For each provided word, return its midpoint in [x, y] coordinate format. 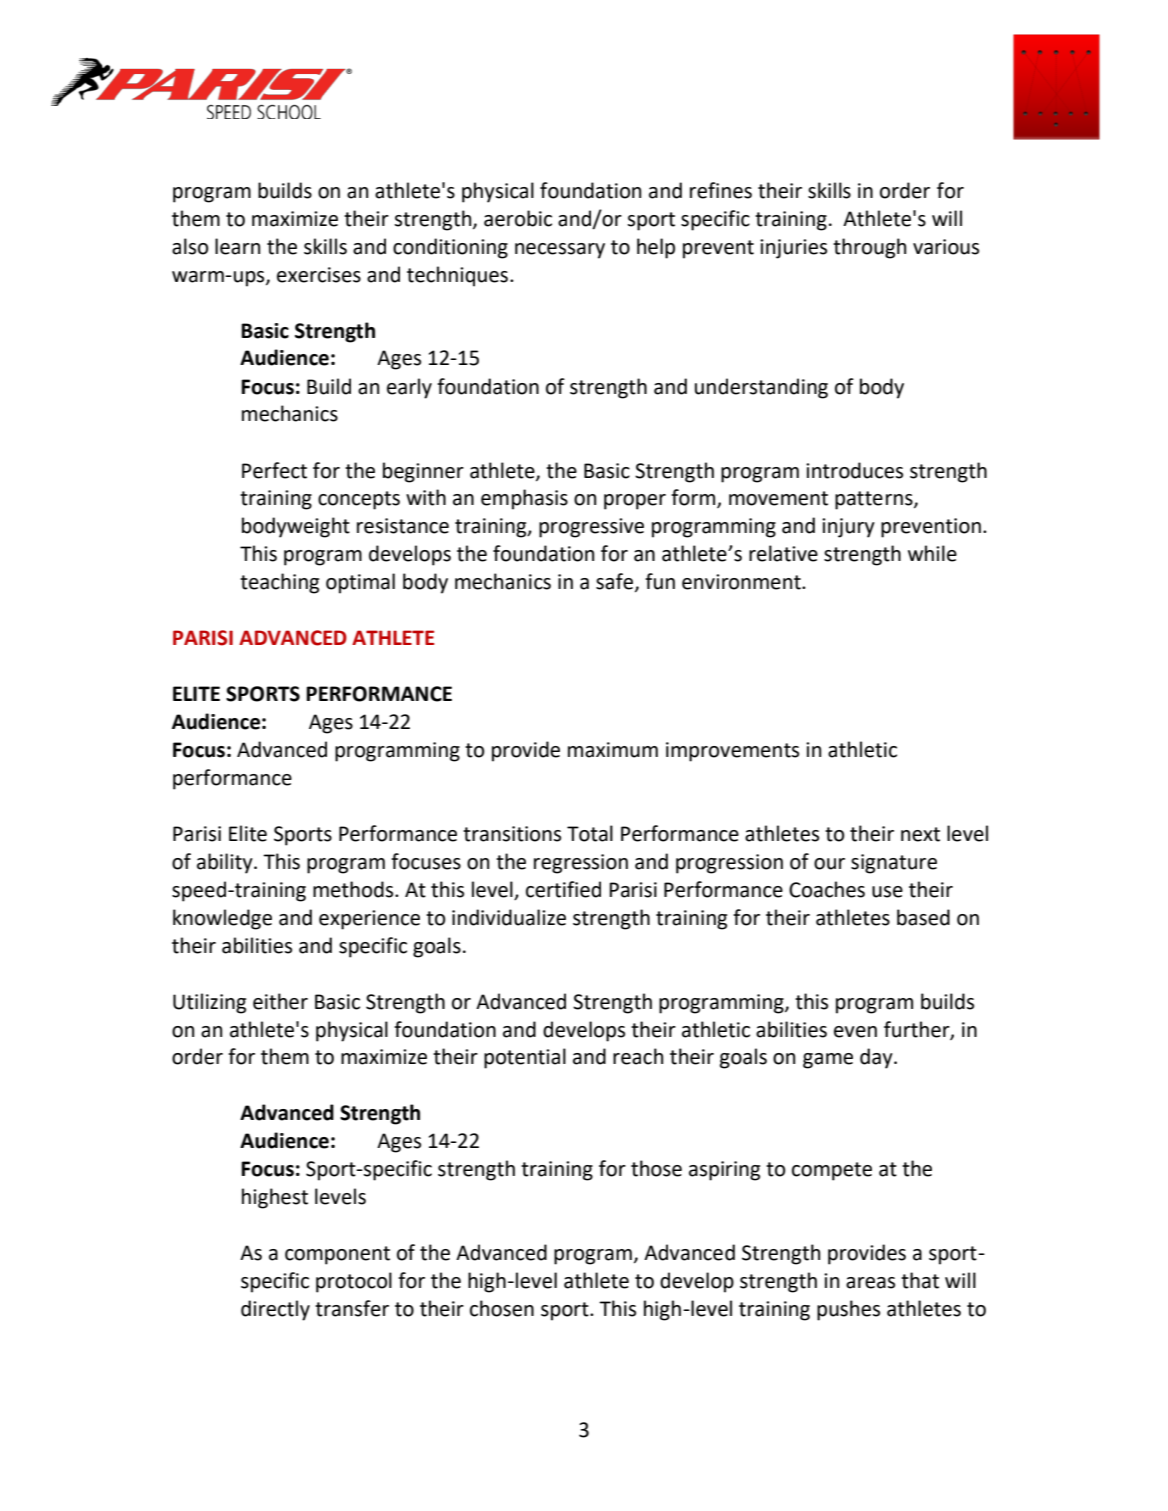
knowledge [222, 919]
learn [237, 246]
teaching [279, 583]
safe [616, 582]
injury [848, 528]
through [869, 248]
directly [275, 1310]
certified [563, 889]
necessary [560, 251]
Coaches [827, 889]
